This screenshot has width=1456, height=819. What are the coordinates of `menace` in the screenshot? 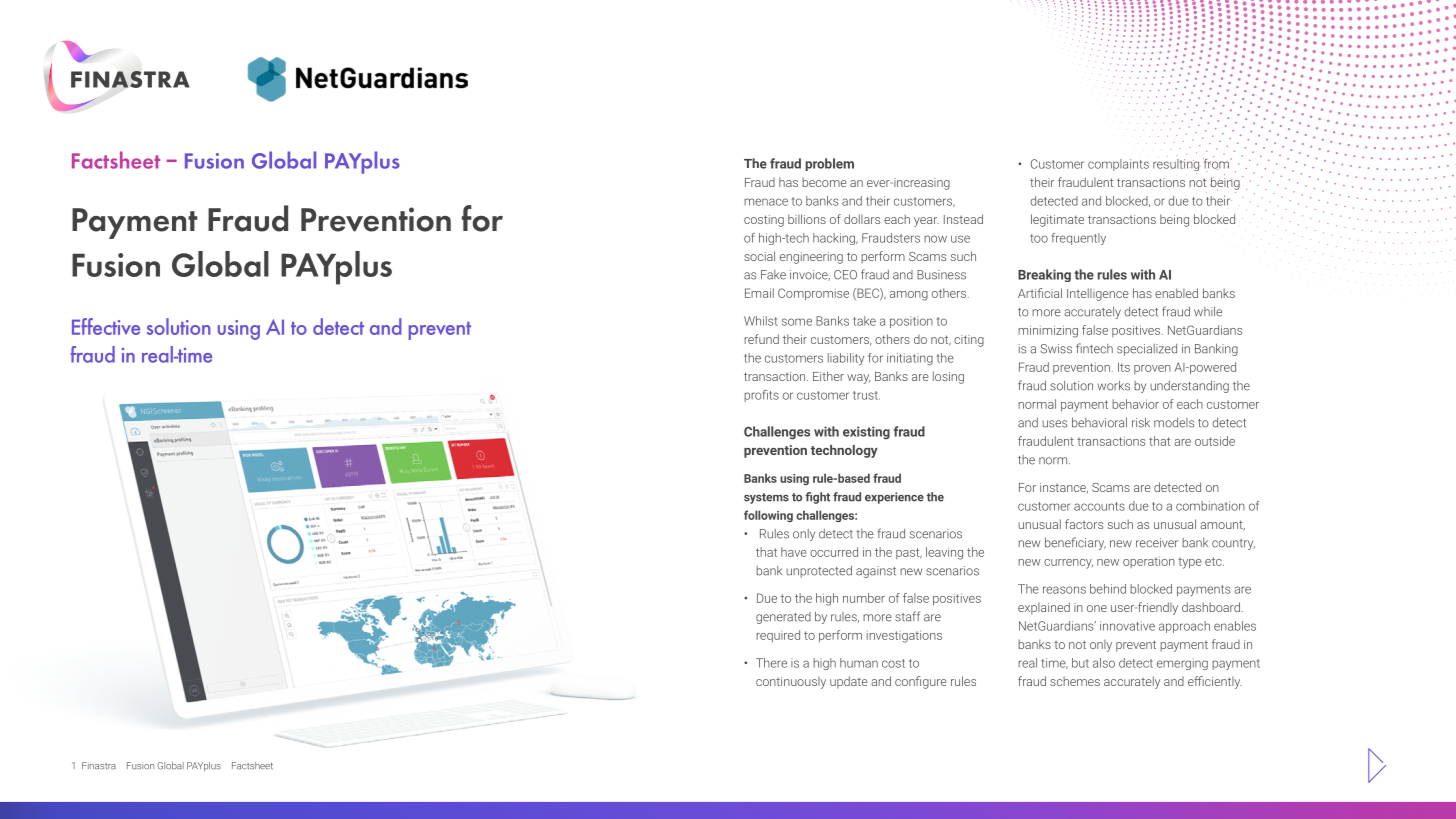 It's located at (766, 202).
